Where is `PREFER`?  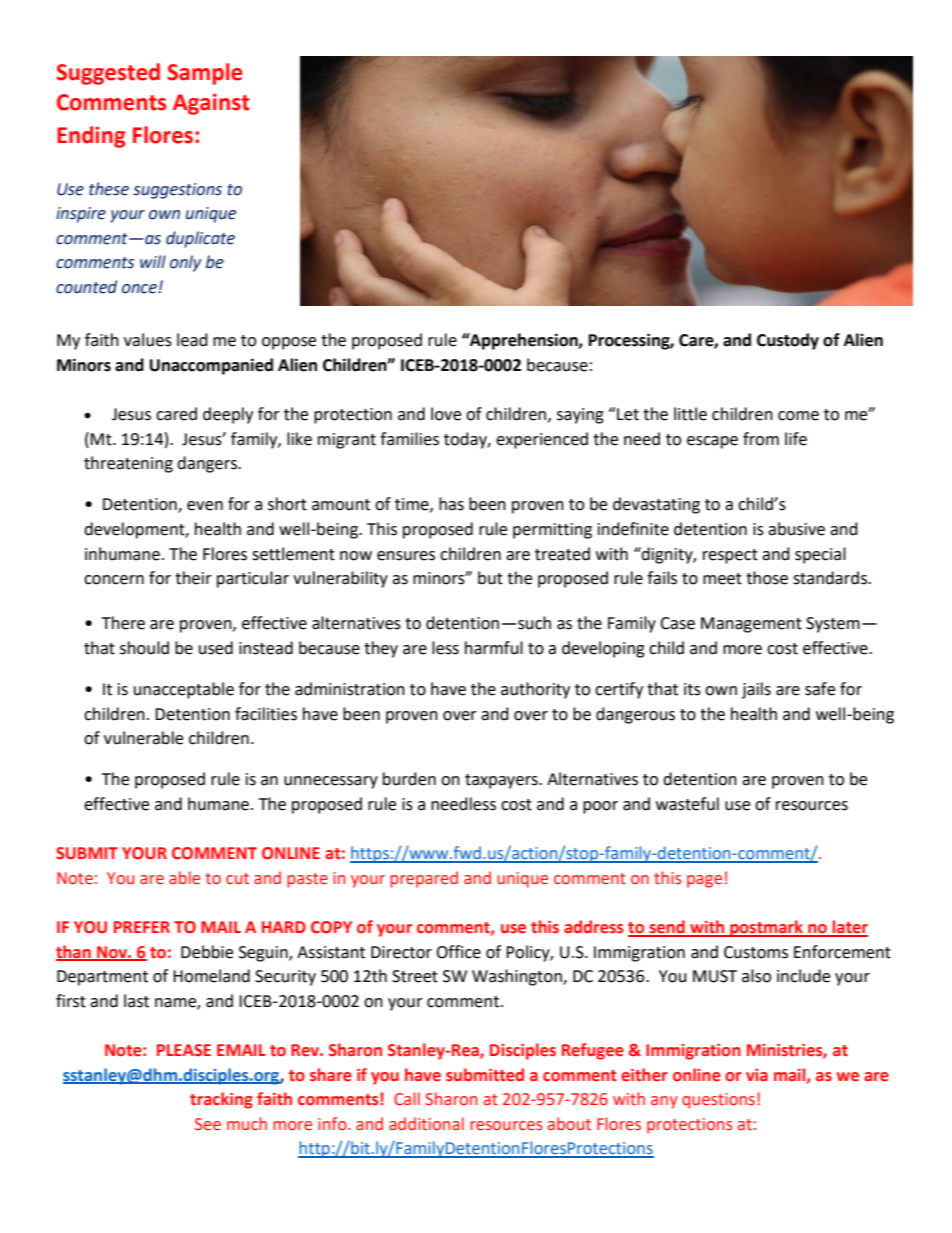
PREFER is located at coordinates (142, 927).
